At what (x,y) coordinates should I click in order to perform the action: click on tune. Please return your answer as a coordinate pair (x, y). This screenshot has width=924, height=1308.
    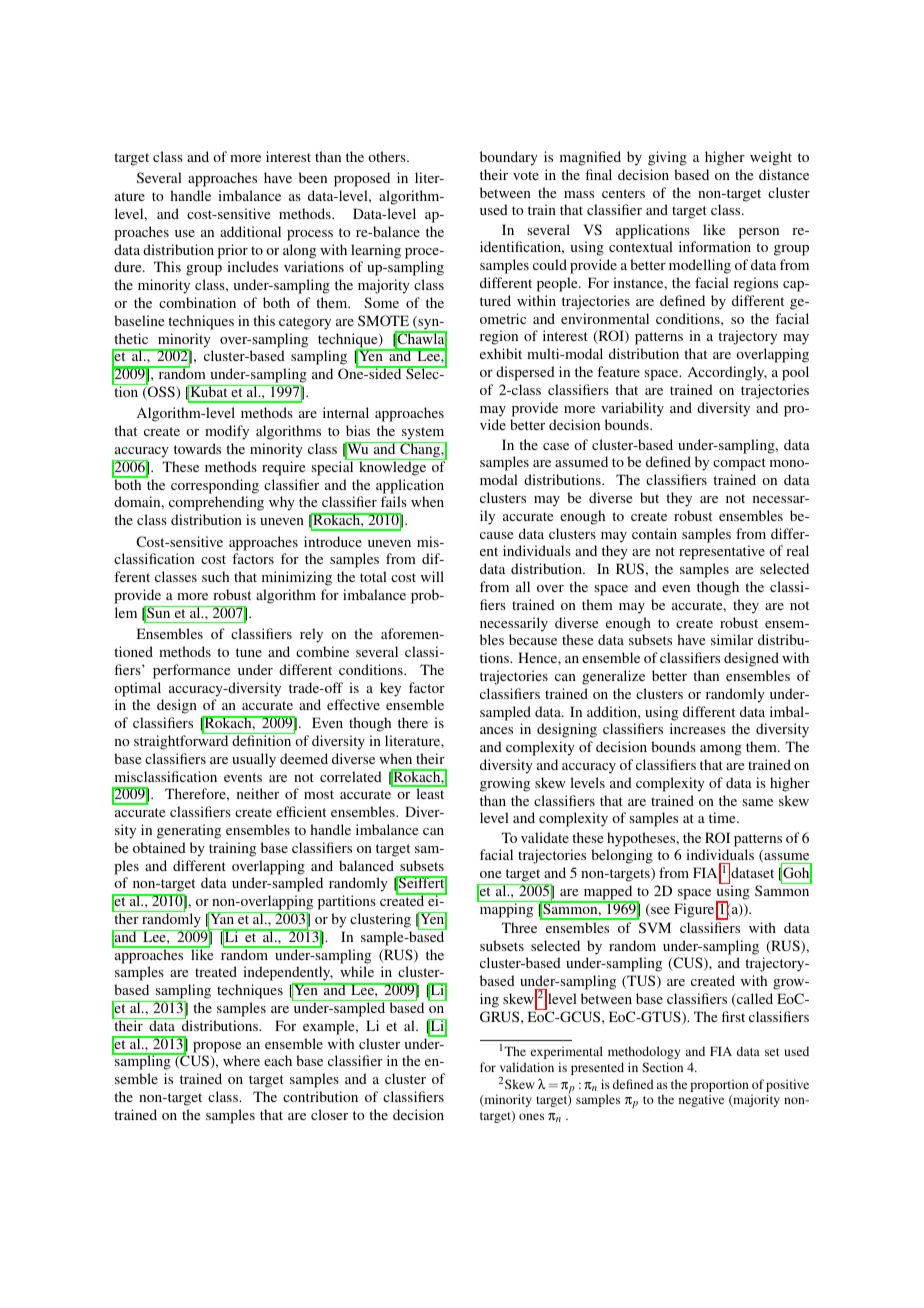
    Looking at the image, I should click on (249, 652).
